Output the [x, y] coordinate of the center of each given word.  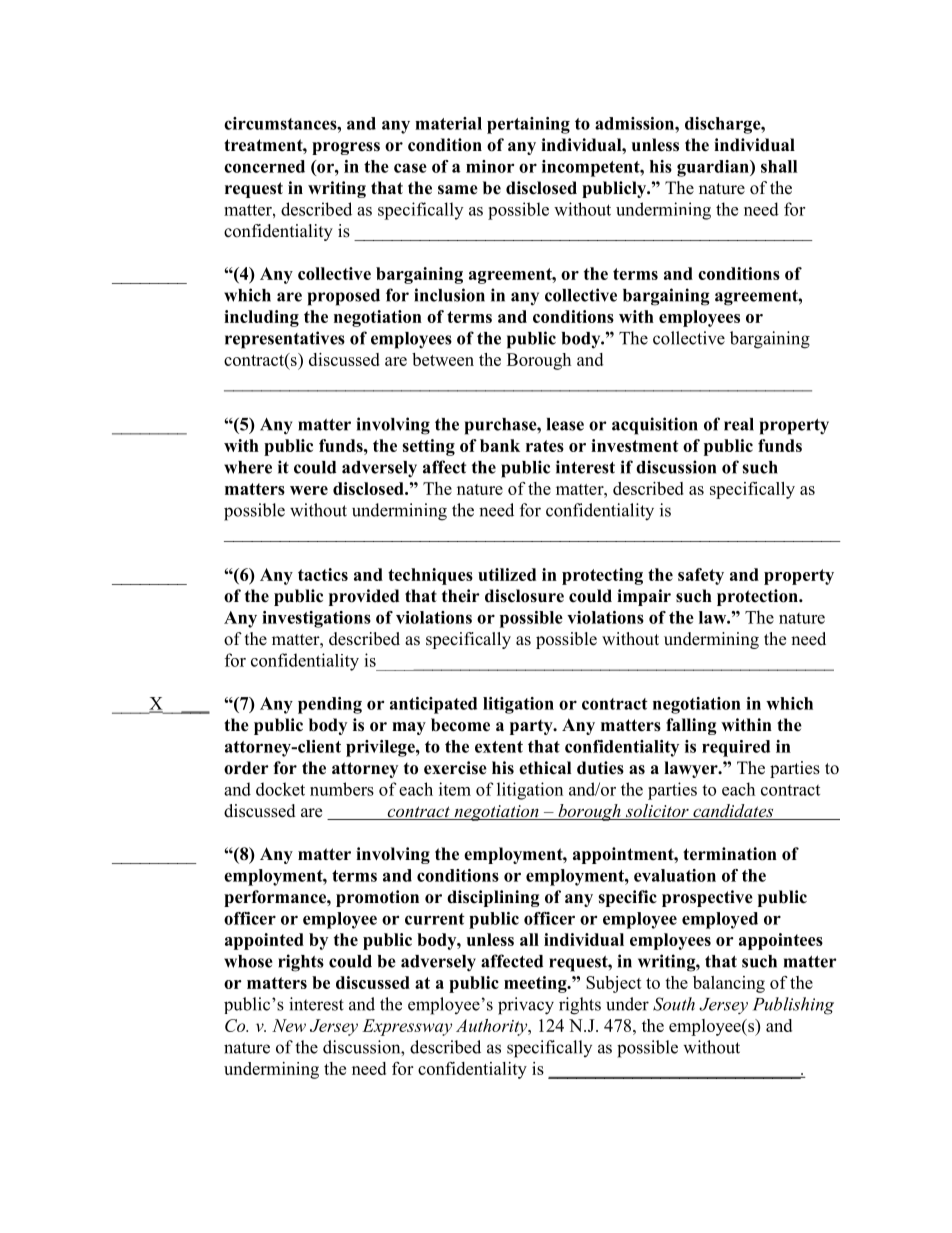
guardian [714, 168]
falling [691, 726]
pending [330, 705]
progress [346, 148]
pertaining [528, 125]
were [309, 490]
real [739, 424]
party [532, 727]
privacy [526, 1006]
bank [500, 445]
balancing [729, 984]
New [289, 1025]
